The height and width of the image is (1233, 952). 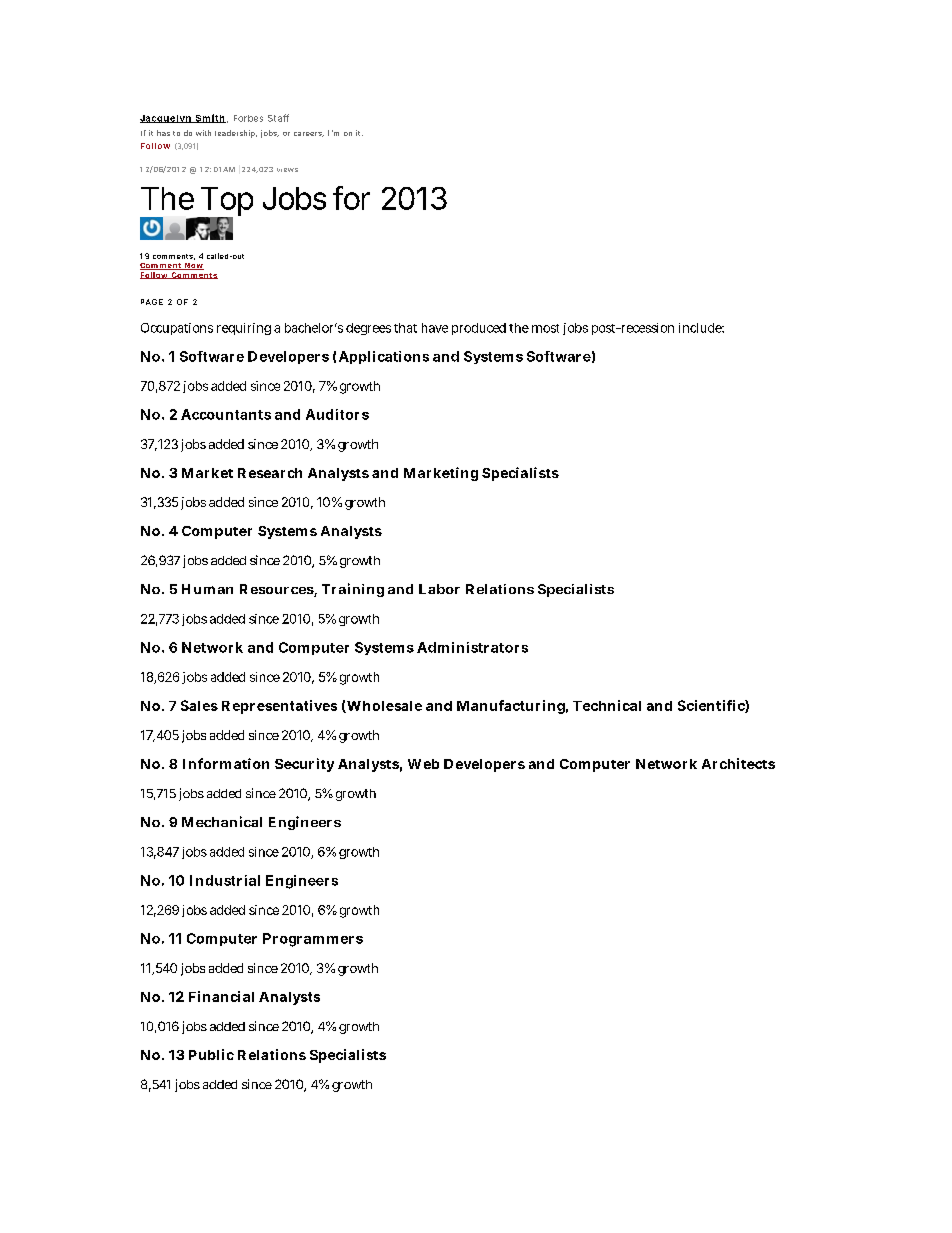 I want to click on most, so click(x=545, y=328).
